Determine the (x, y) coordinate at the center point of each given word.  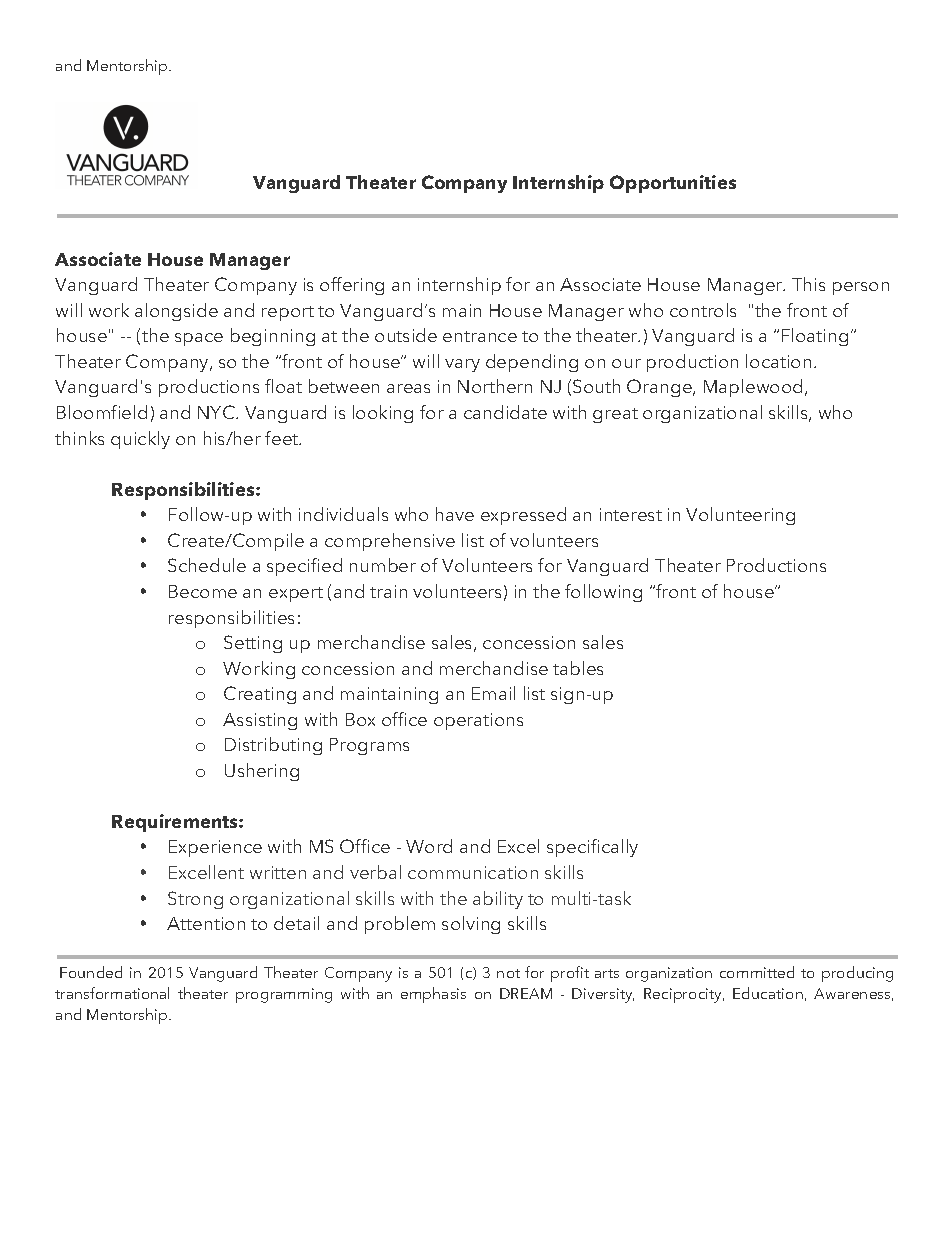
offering (352, 286)
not (508, 973)
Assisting (260, 721)
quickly (140, 440)
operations (478, 721)
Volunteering (740, 516)
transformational (112, 993)
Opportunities (673, 184)
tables (578, 668)
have (455, 514)
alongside (176, 312)
